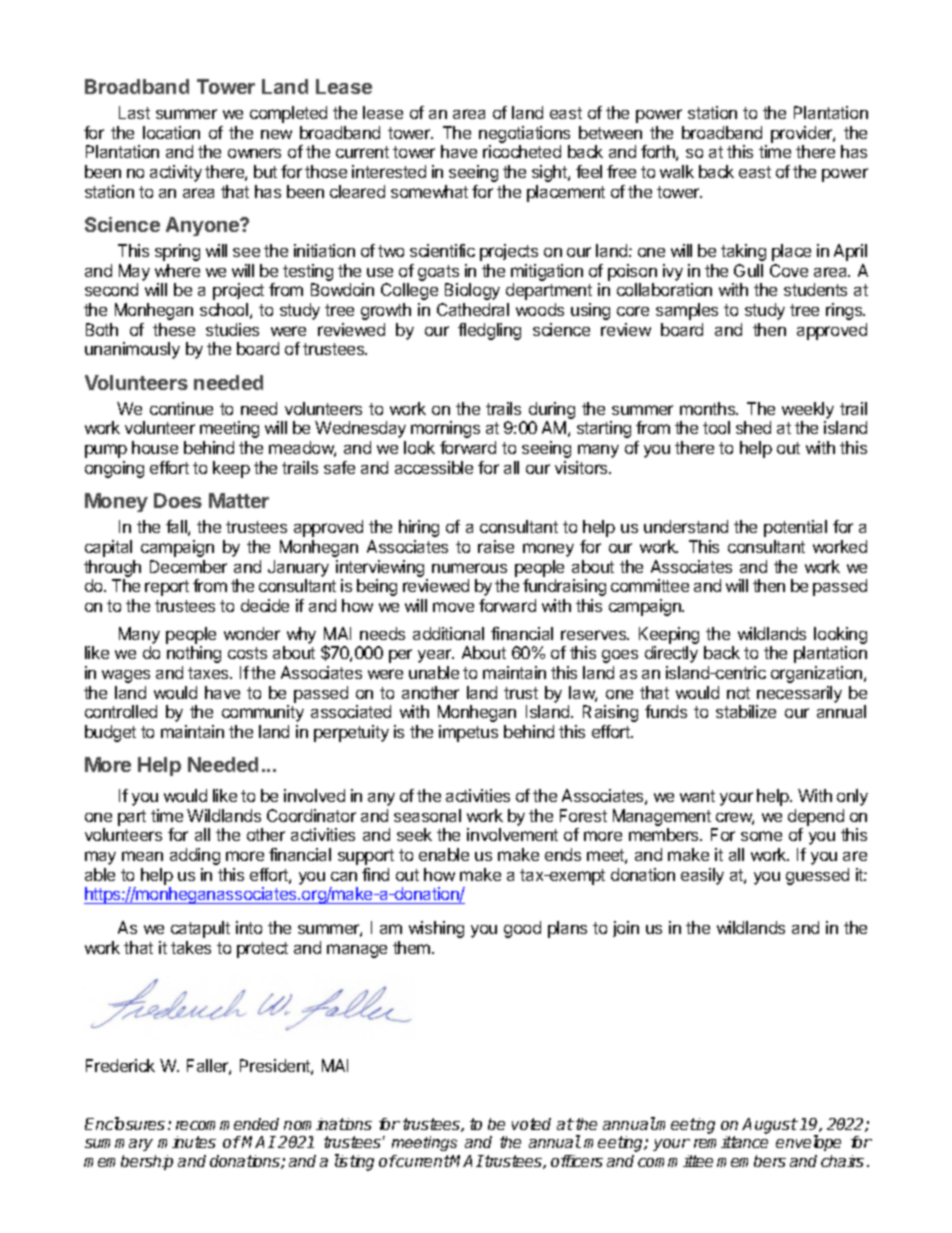 The image size is (952, 1233). Describe the element at coordinates (263, 713) in the screenshot. I see `community` at that location.
